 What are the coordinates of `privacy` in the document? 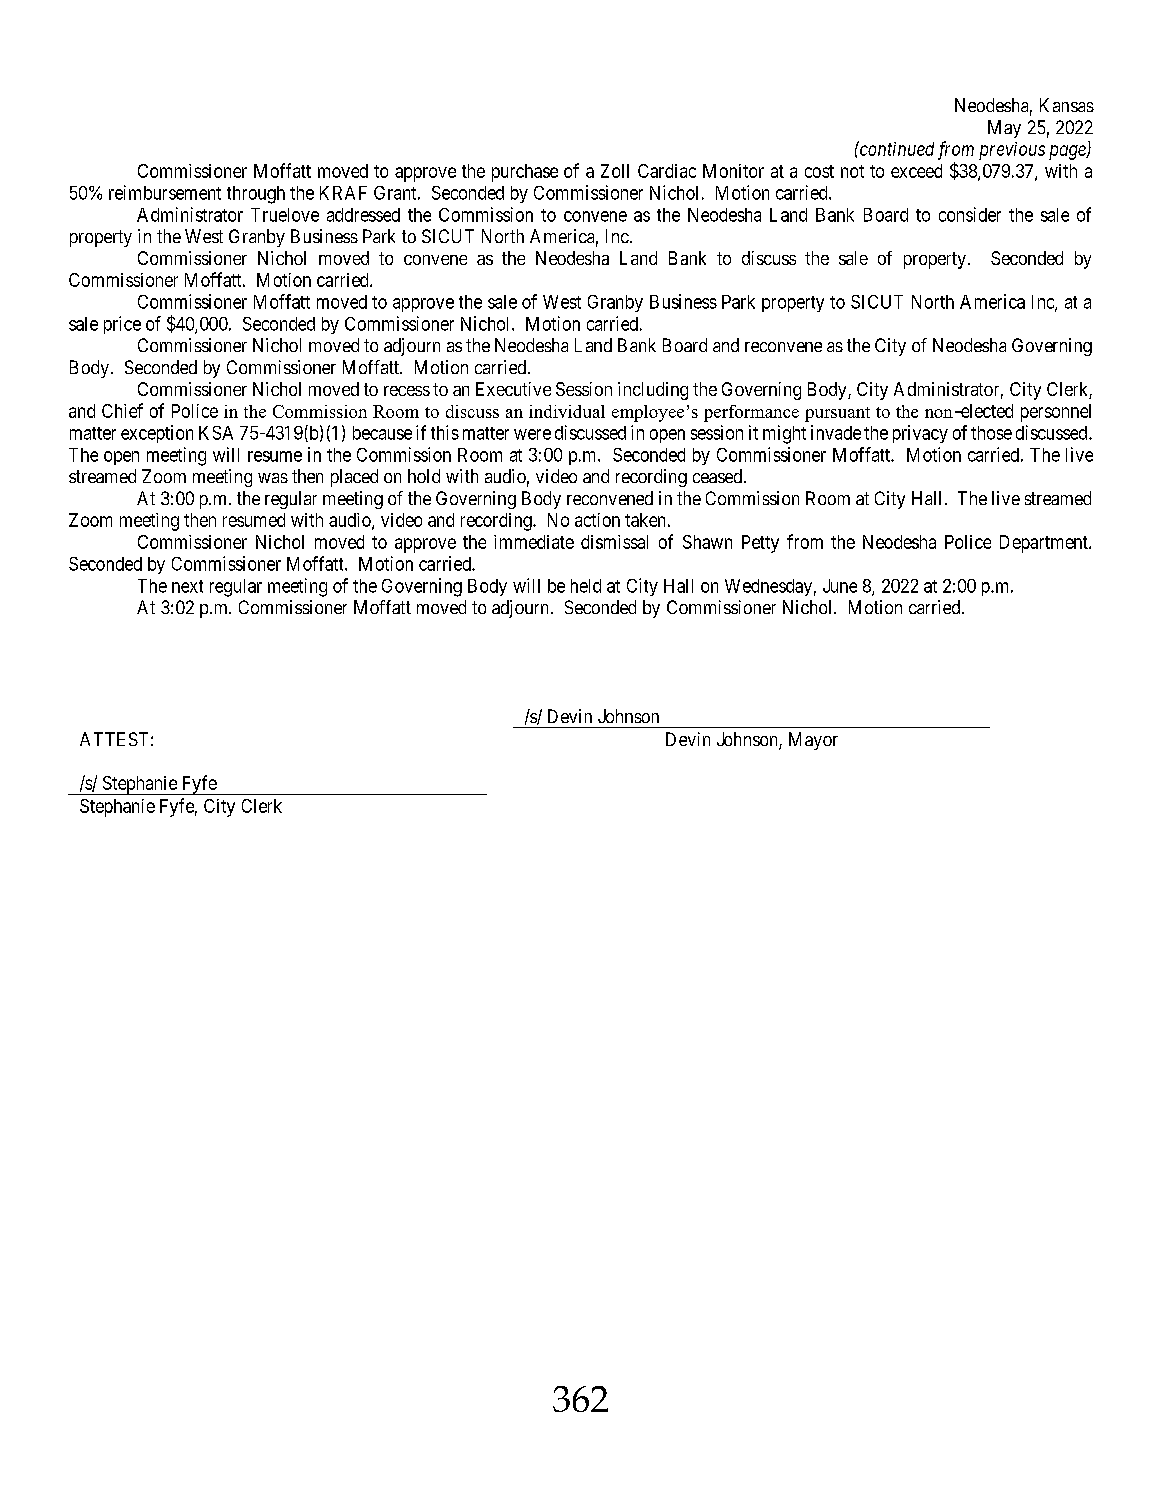 It's located at (920, 434).
